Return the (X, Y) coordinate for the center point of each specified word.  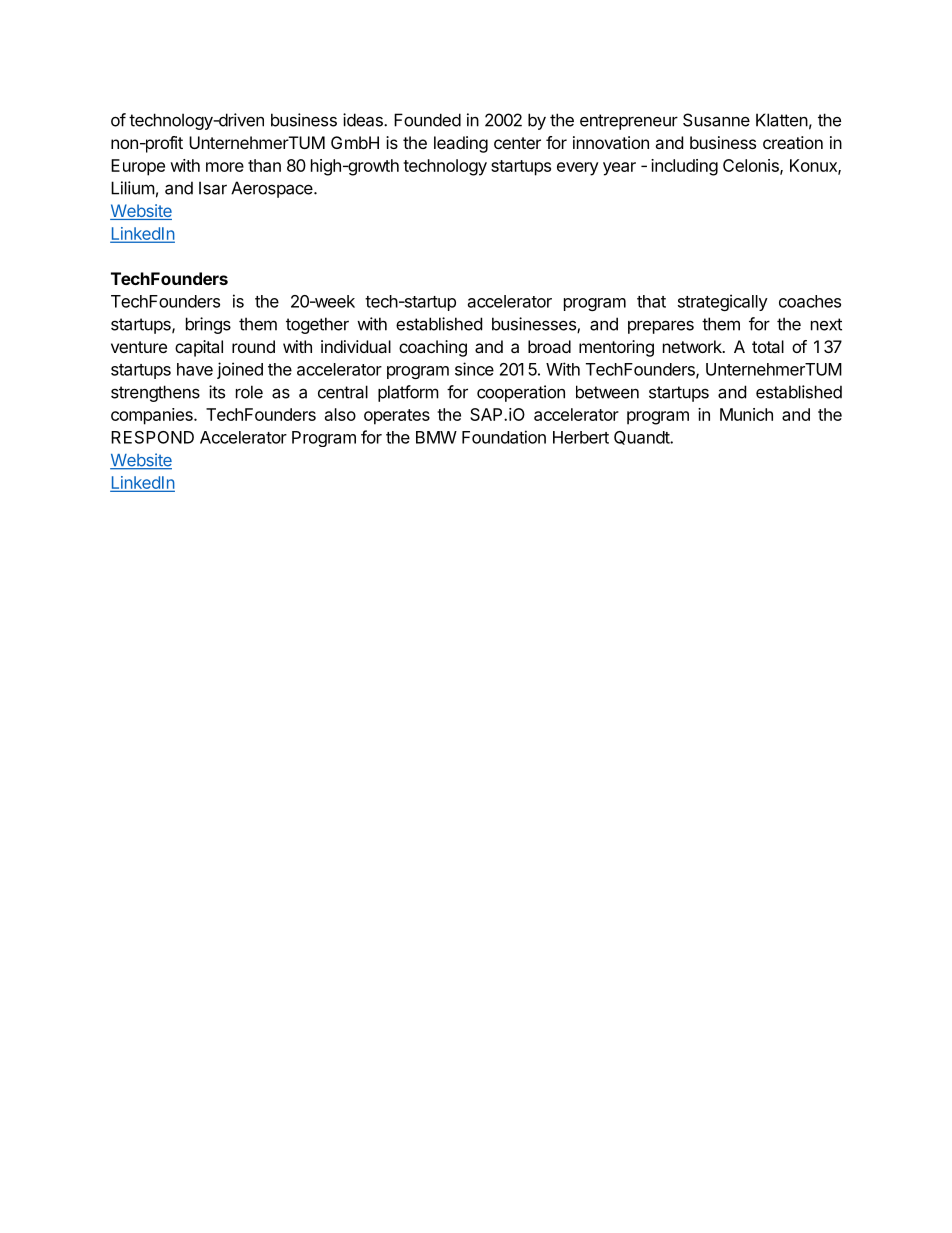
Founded (427, 120)
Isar (213, 188)
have (195, 369)
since (474, 369)
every (578, 169)
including (684, 167)
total (768, 346)
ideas (364, 120)
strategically (723, 302)
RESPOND (152, 437)
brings (208, 325)
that (651, 301)
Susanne (716, 120)
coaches (810, 301)
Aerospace (273, 189)
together (317, 325)
